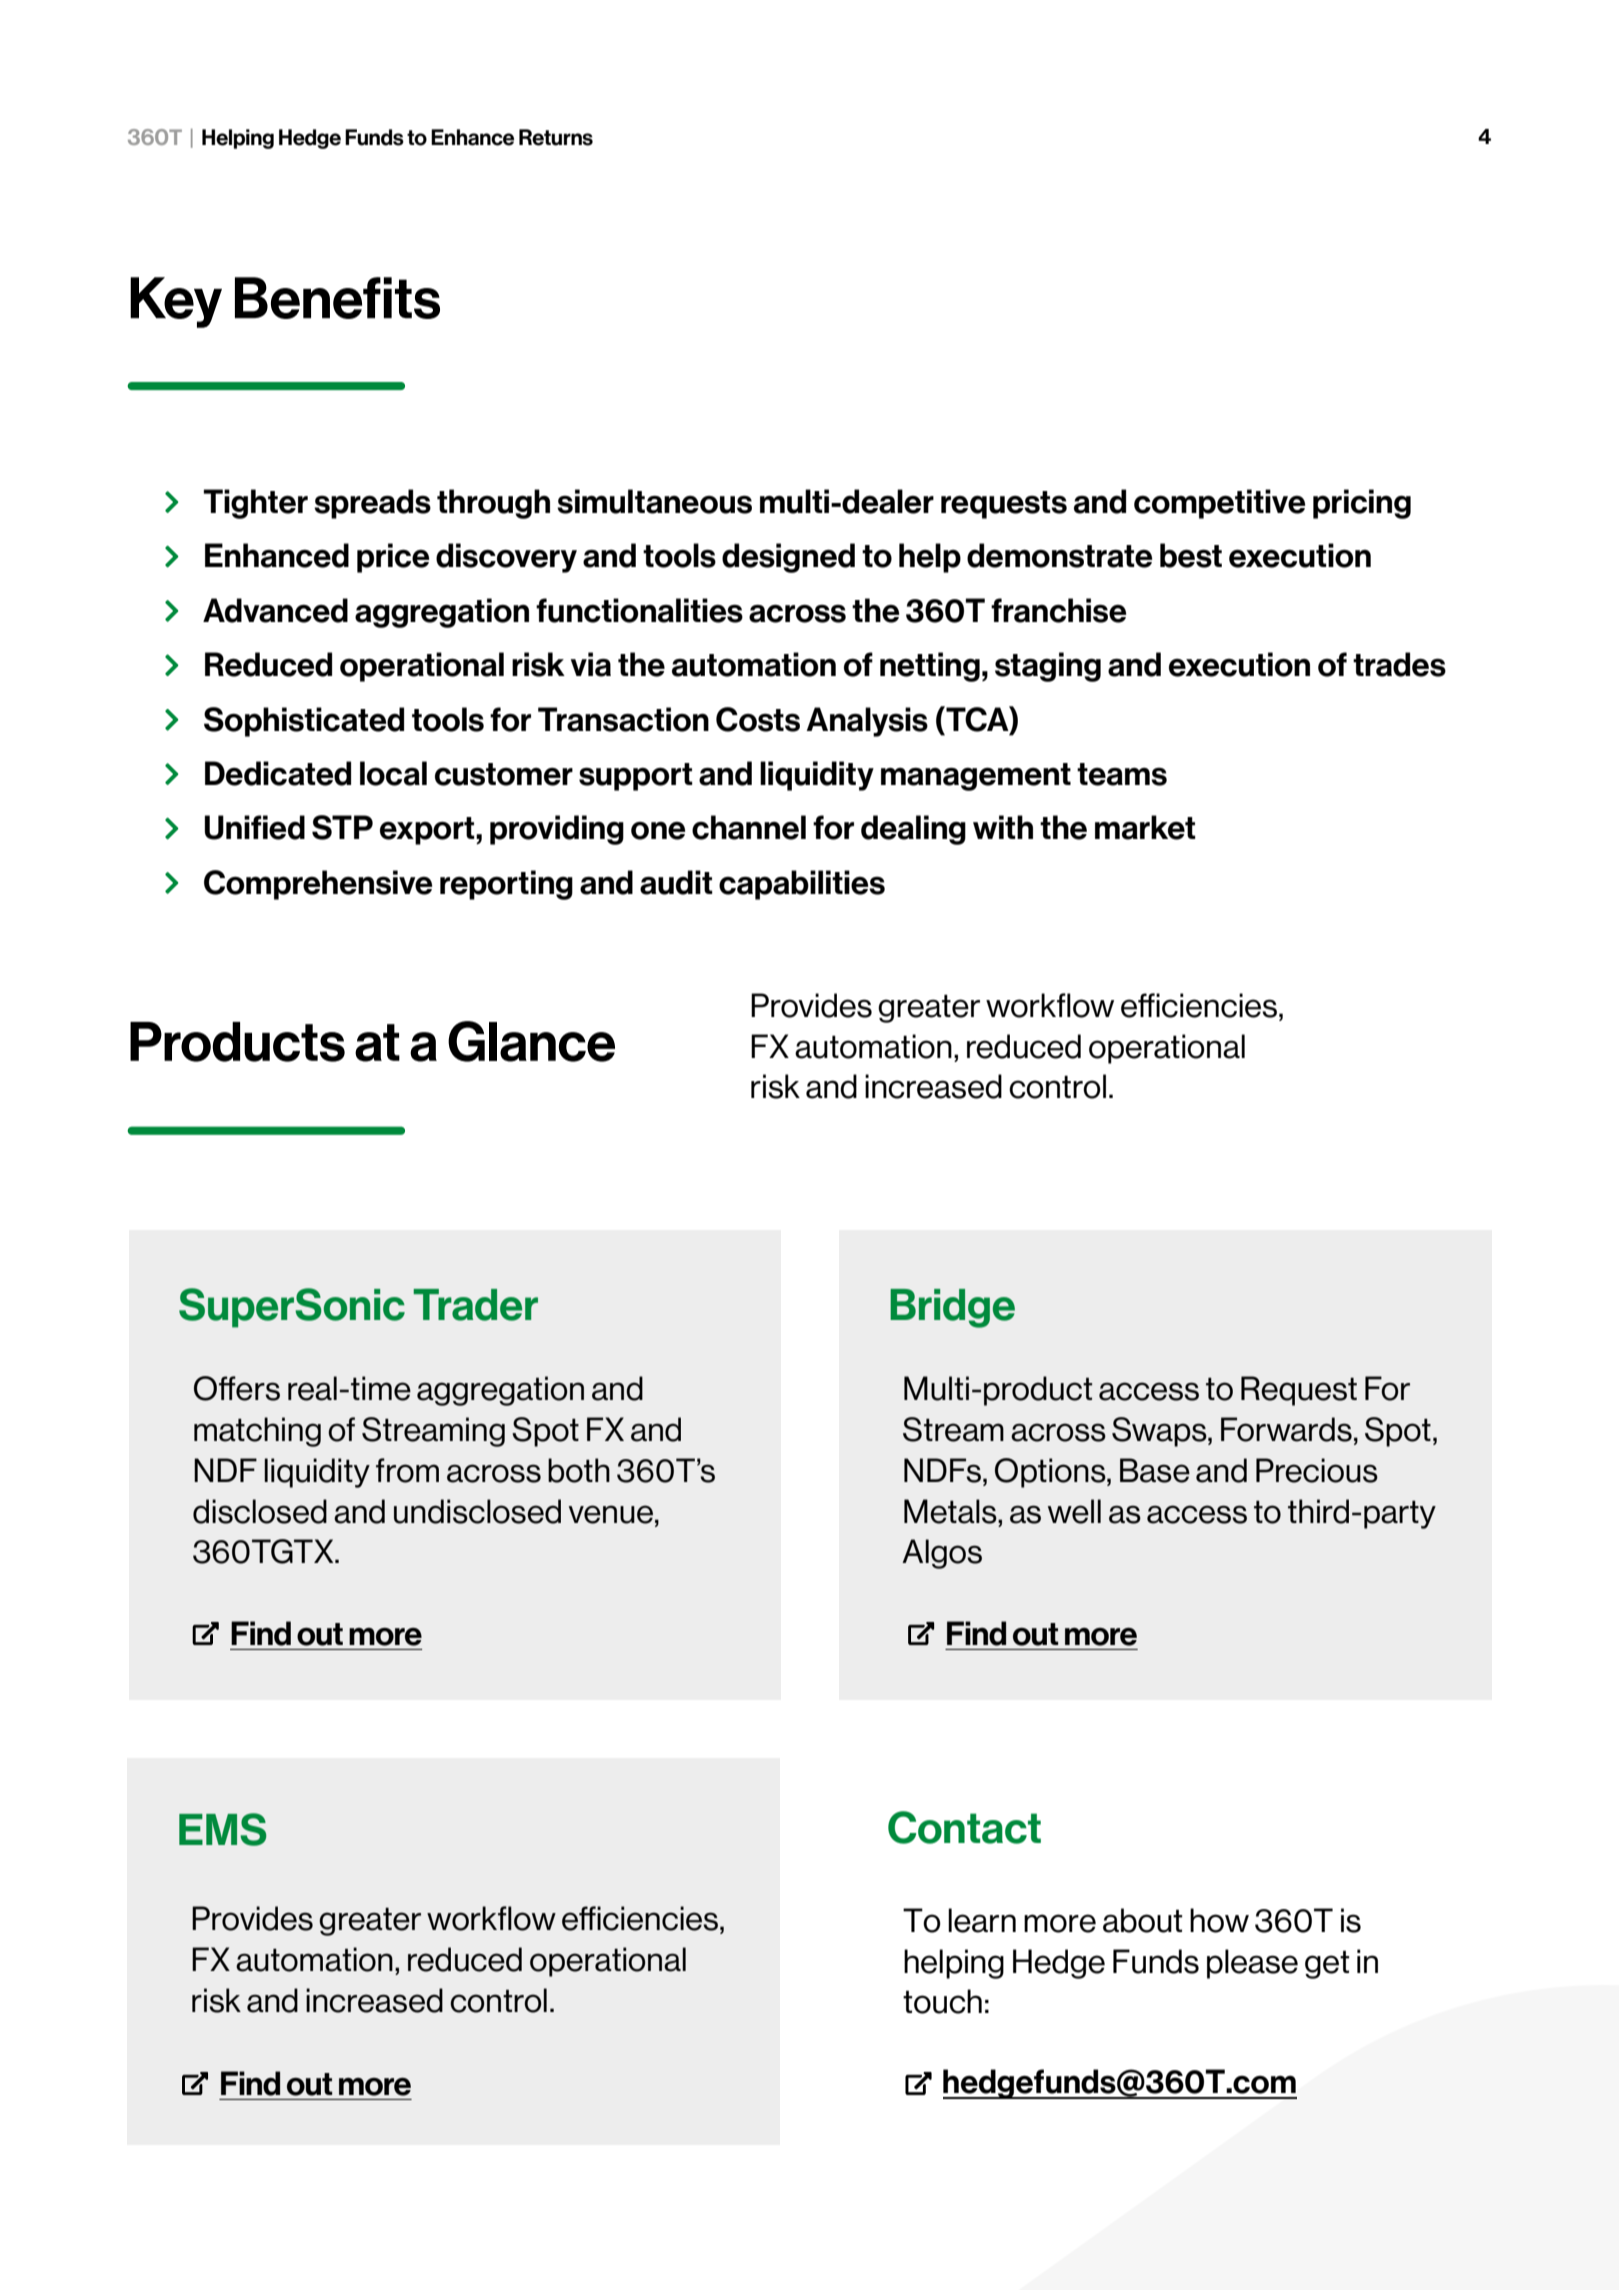 The height and width of the document is (2290, 1619). I want to click on market, so click(1145, 827).
